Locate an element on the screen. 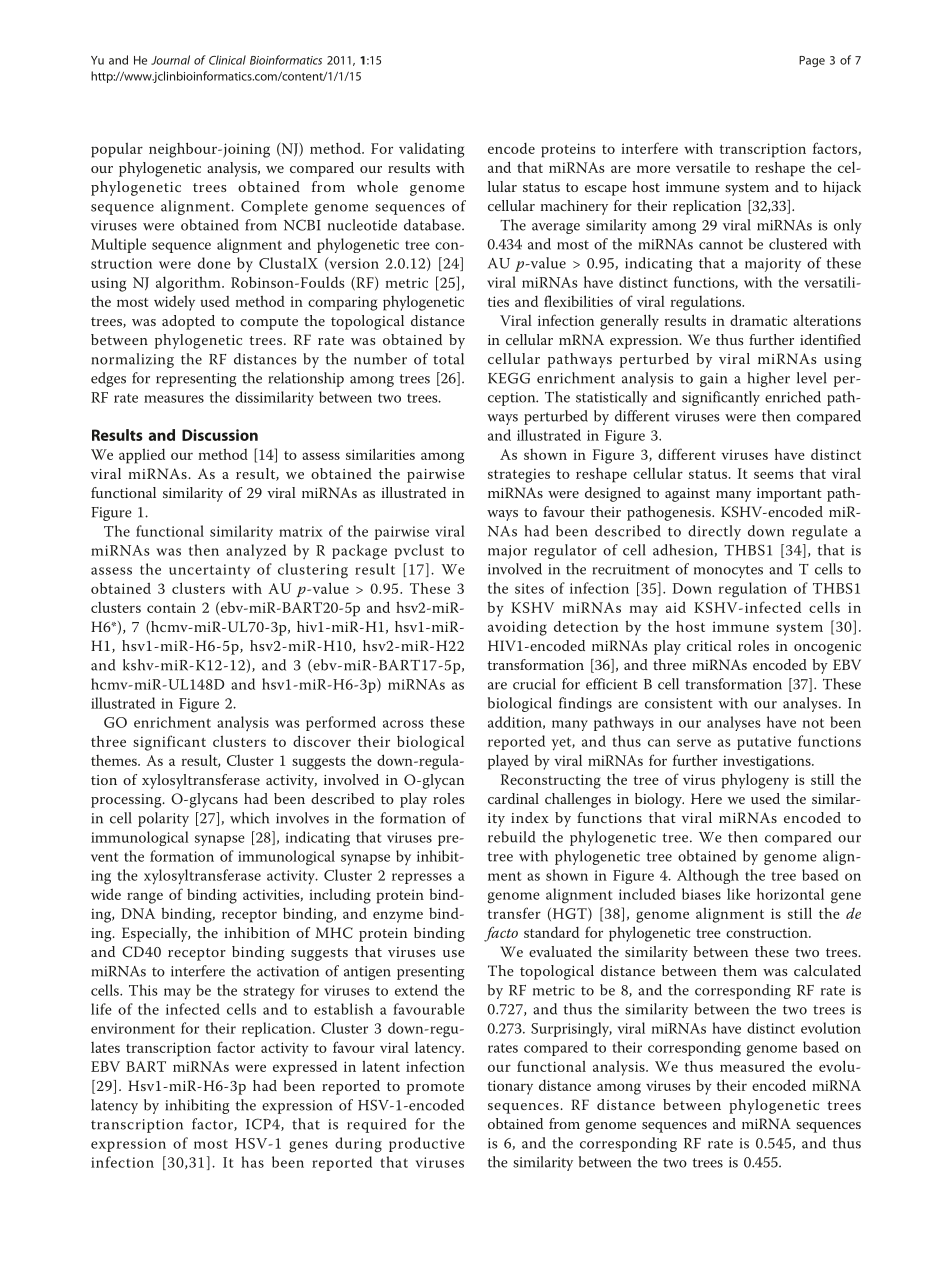 The image size is (952, 1270). Page is located at coordinates (812, 61).
